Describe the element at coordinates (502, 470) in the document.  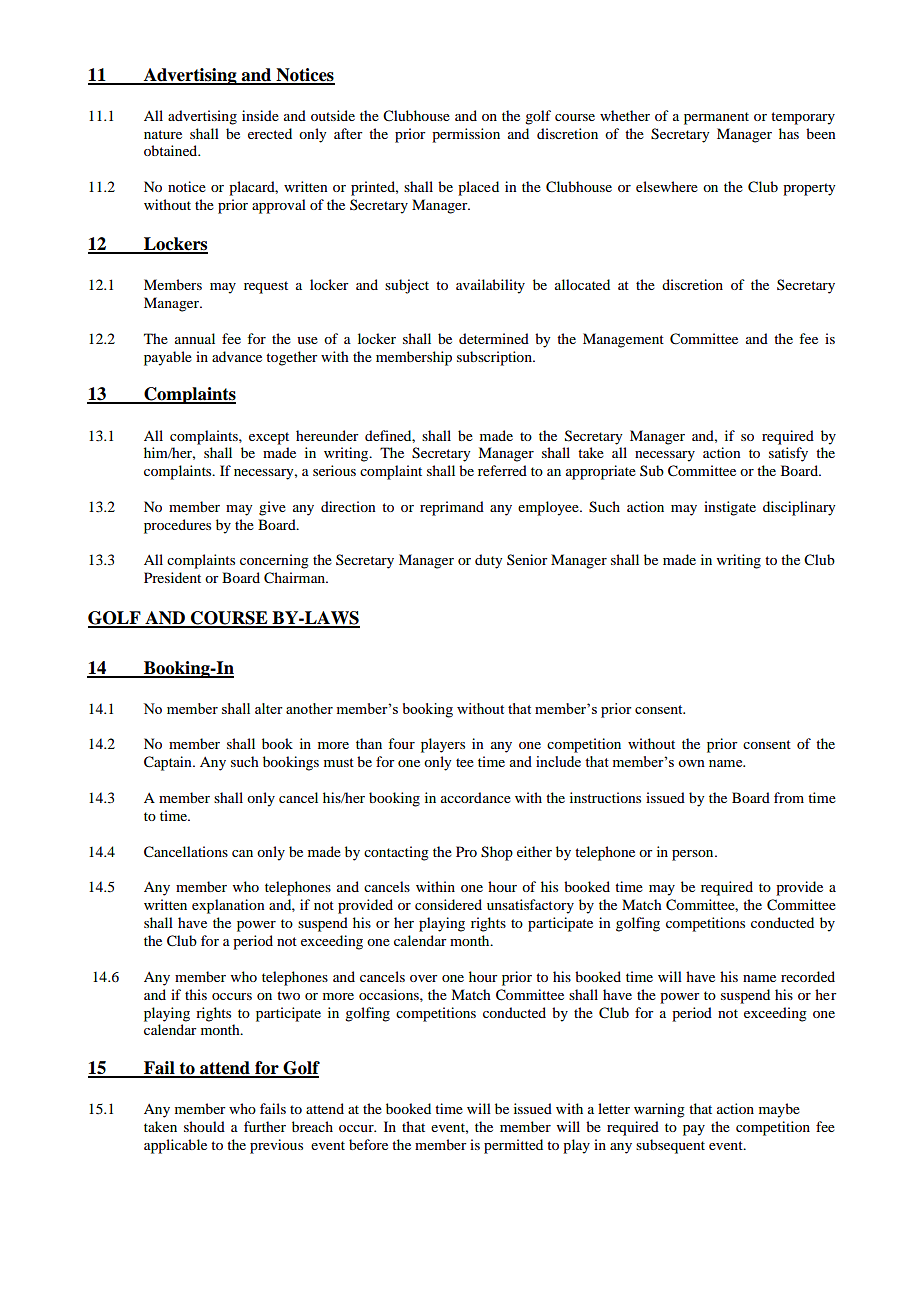
I see `referred` at that location.
